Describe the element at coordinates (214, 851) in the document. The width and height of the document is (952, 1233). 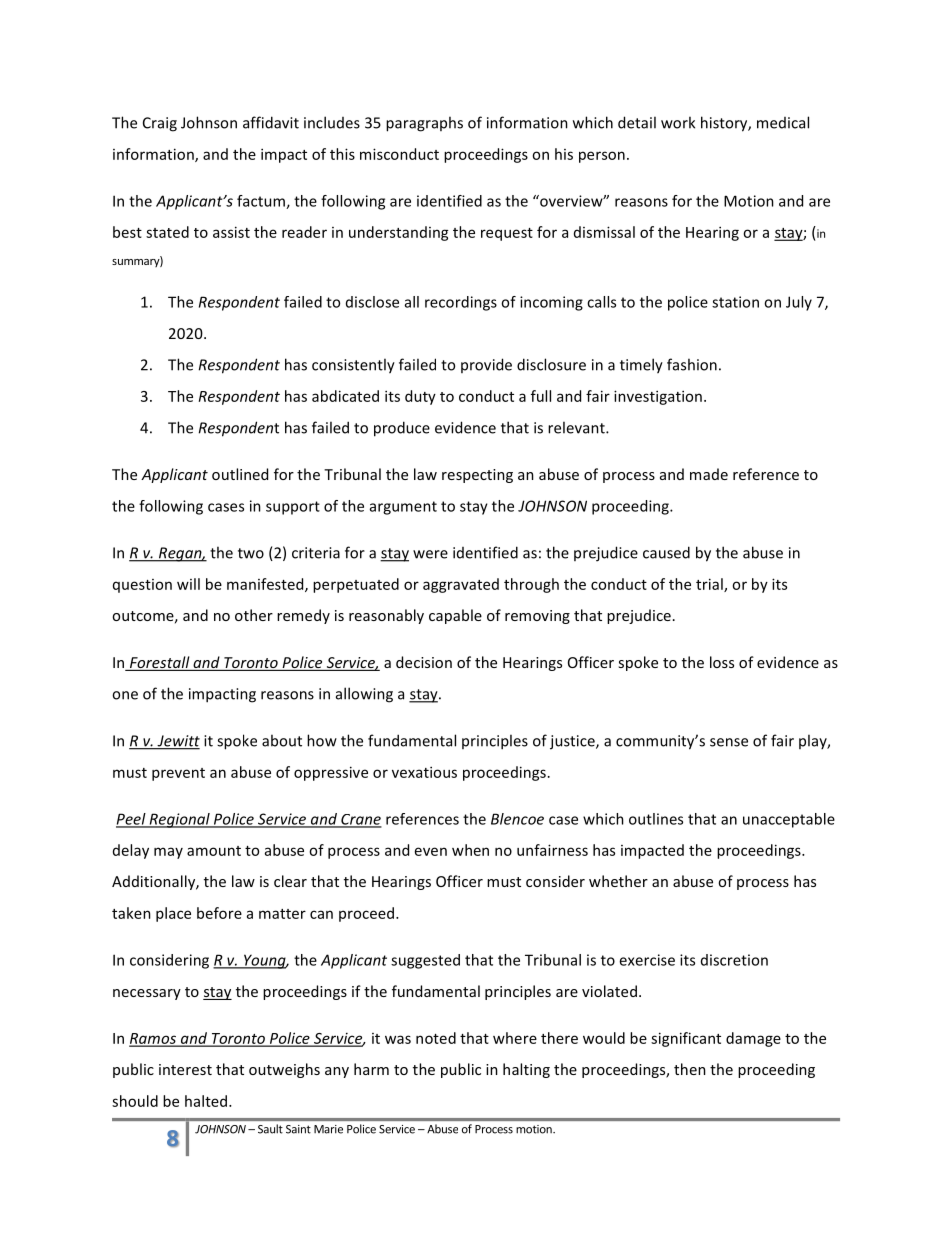
I see `amount` at that location.
